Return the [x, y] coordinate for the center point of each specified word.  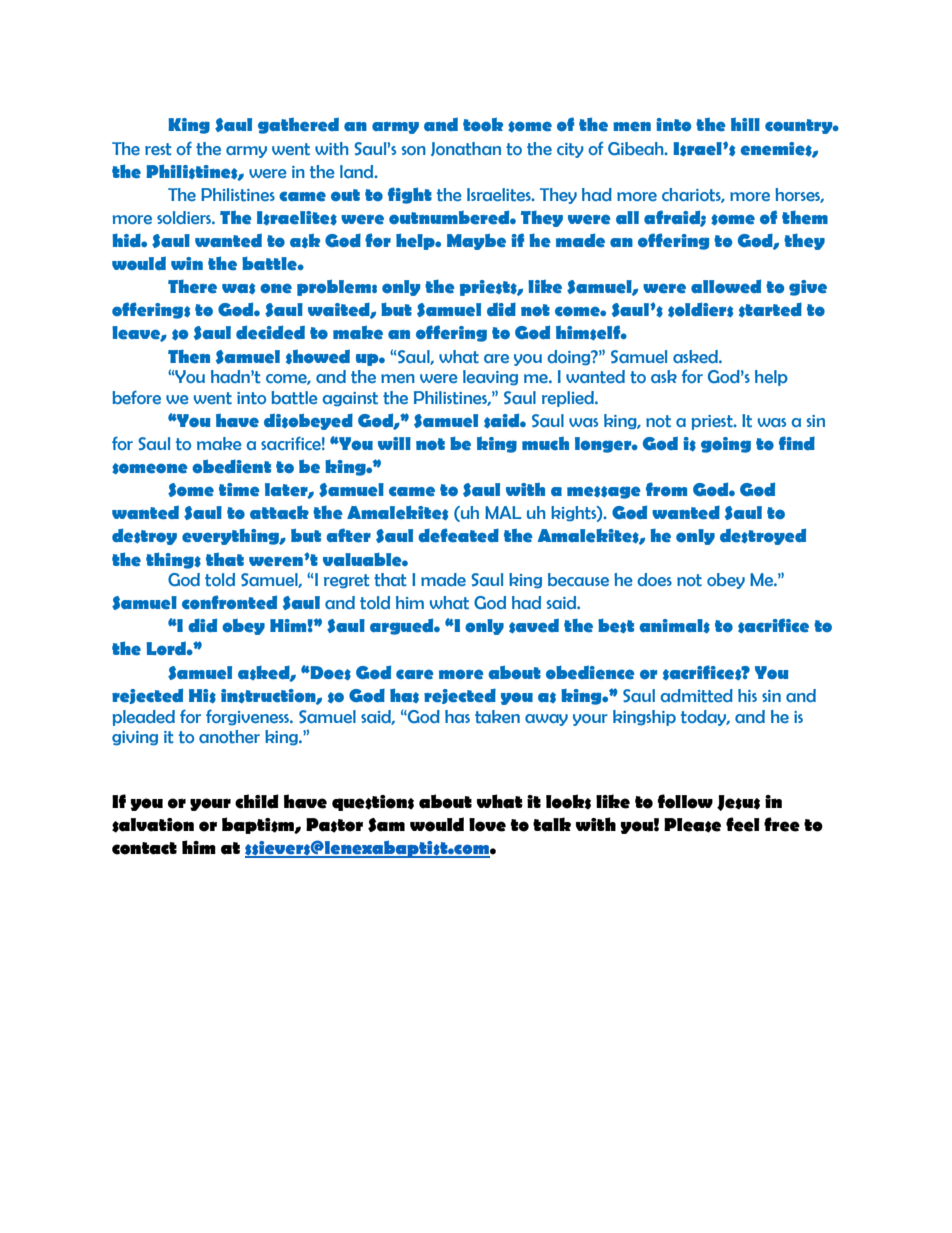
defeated [458, 535]
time [239, 490]
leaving [490, 378]
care [415, 674]
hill [745, 124]
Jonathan [466, 149]
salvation [153, 825]
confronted [229, 602]
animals [674, 626]
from [666, 489]
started [770, 309]
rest [158, 149]
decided [270, 332]
